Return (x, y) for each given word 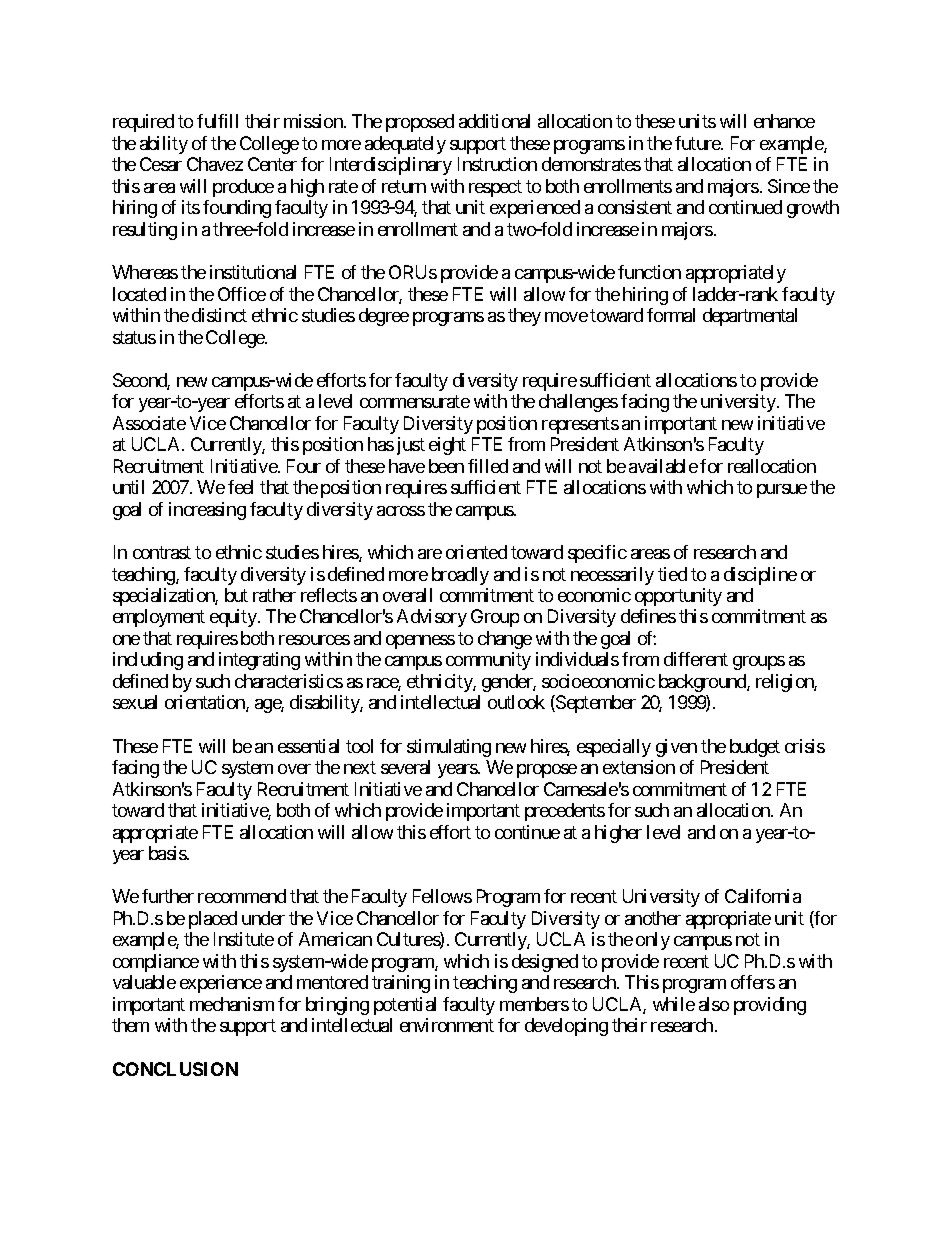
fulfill (217, 121)
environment (447, 1025)
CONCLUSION (175, 1069)
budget (755, 748)
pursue (782, 491)
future (698, 143)
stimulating (449, 748)
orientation (206, 703)
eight (447, 446)
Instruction (497, 164)
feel (240, 487)
